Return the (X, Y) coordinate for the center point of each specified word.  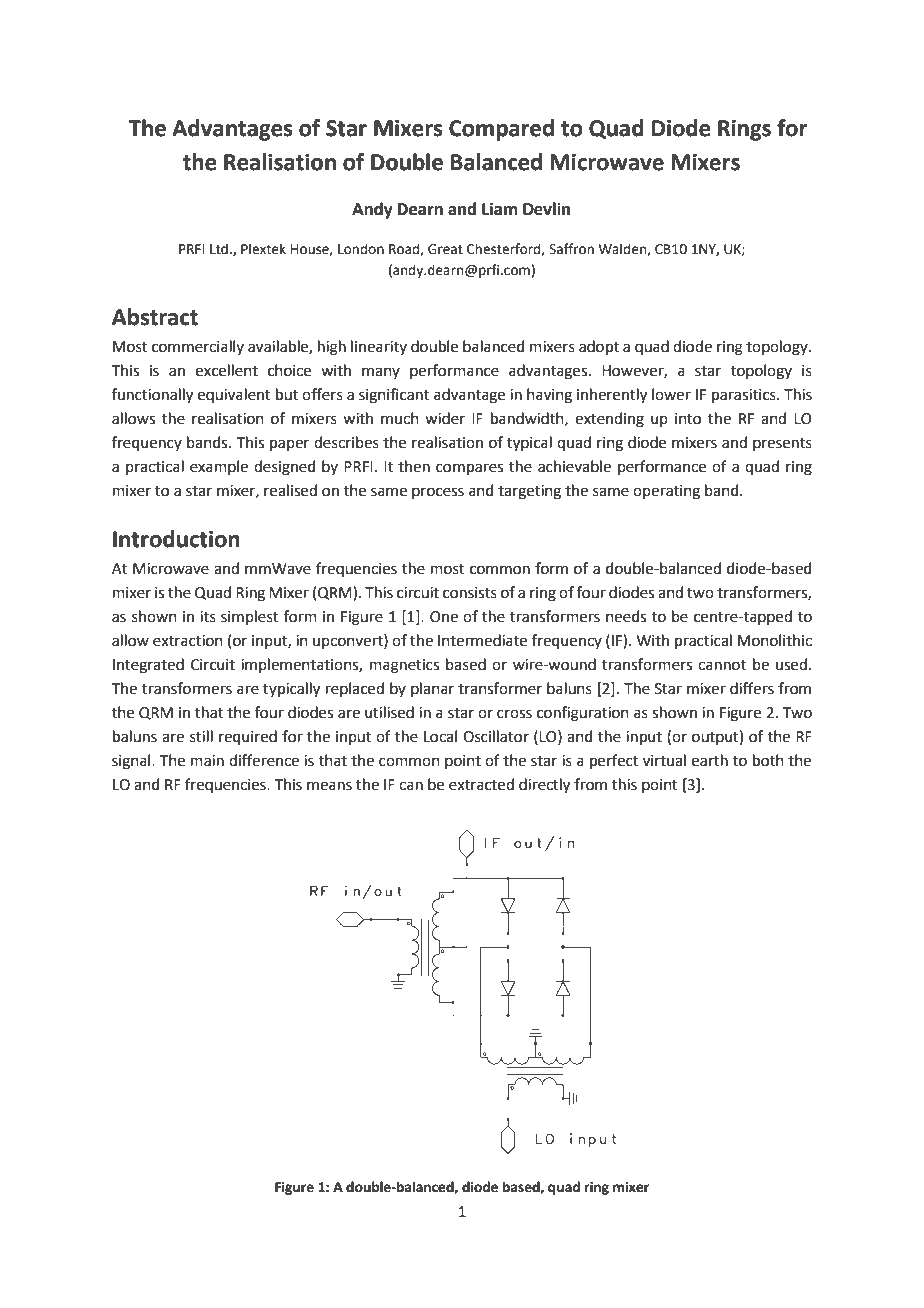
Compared (501, 130)
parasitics (745, 396)
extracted (481, 784)
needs (626, 616)
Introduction (176, 539)
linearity (379, 347)
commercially (198, 347)
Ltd (219, 249)
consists (470, 593)
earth (710, 760)
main (207, 761)
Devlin (546, 209)
